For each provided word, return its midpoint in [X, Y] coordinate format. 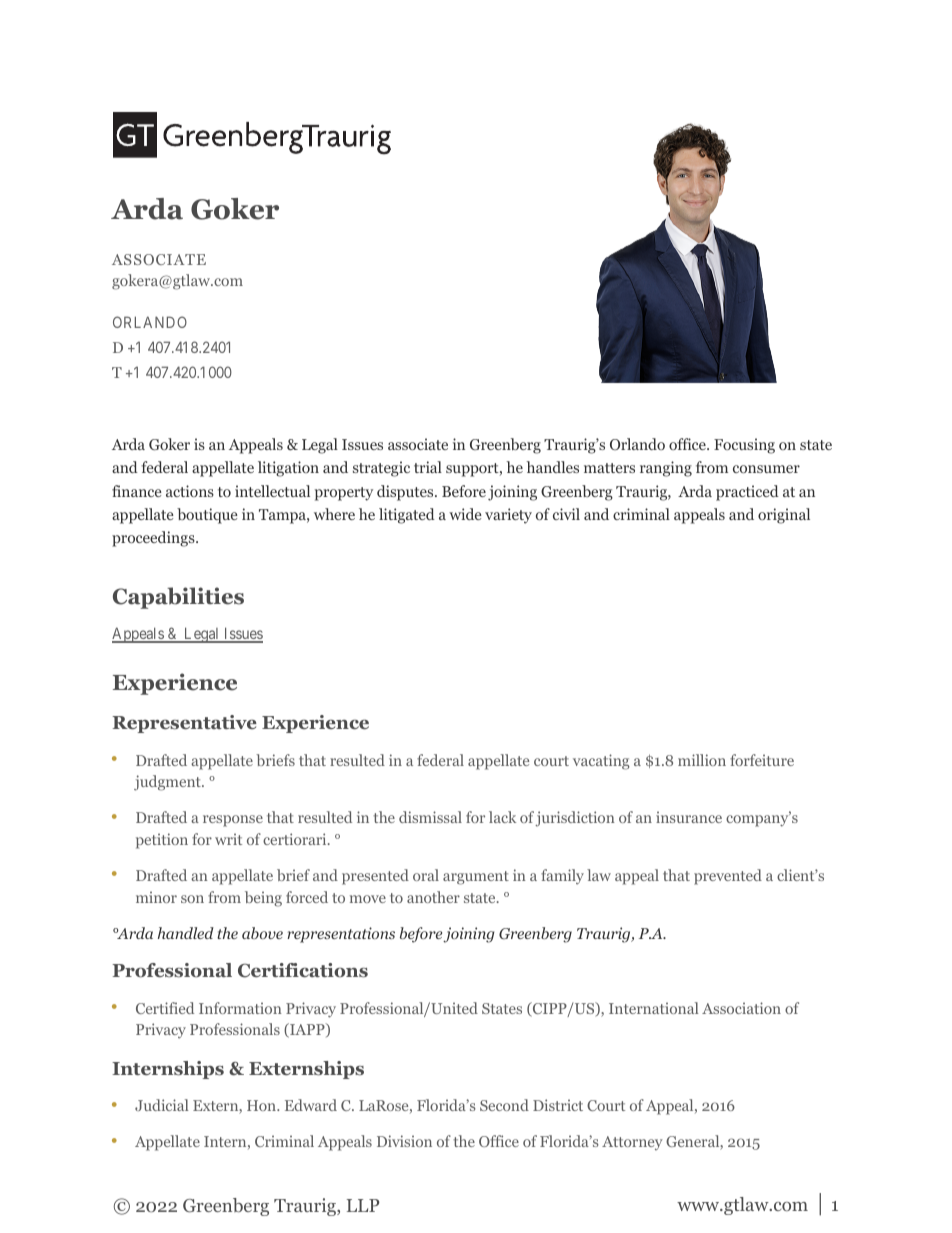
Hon [263, 1105]
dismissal [430, 817]
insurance [689, 817]
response [233, 821]
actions [190, 491]
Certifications [303, 970]
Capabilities [178, 598]
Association [741, 1008]
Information [240, 1008]
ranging [666, 469]
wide [465, 514]
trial [428, 467]
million [702, 760]
